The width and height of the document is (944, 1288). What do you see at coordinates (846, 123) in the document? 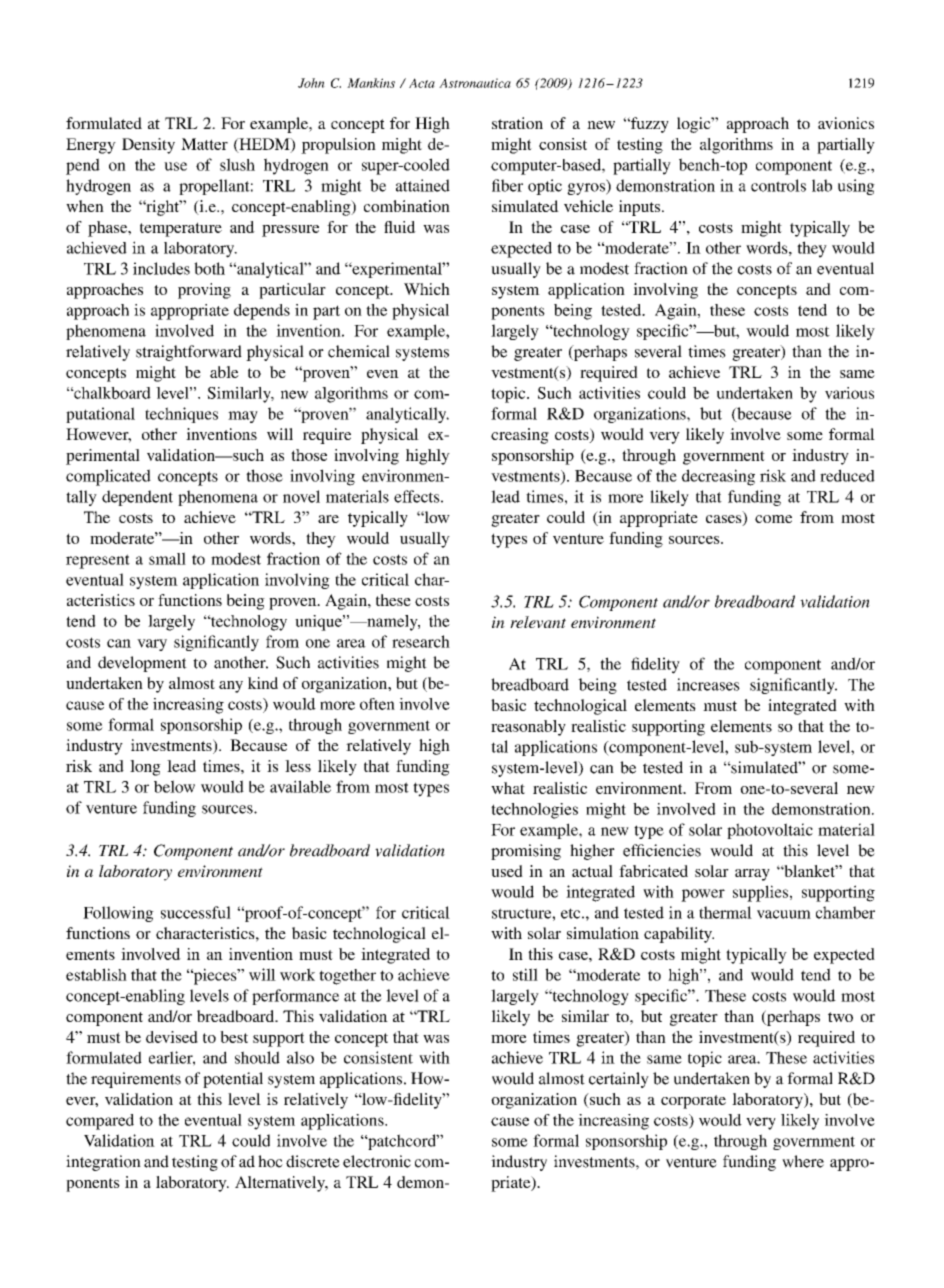
I see `avionics` at bounding box center [846, 123].
